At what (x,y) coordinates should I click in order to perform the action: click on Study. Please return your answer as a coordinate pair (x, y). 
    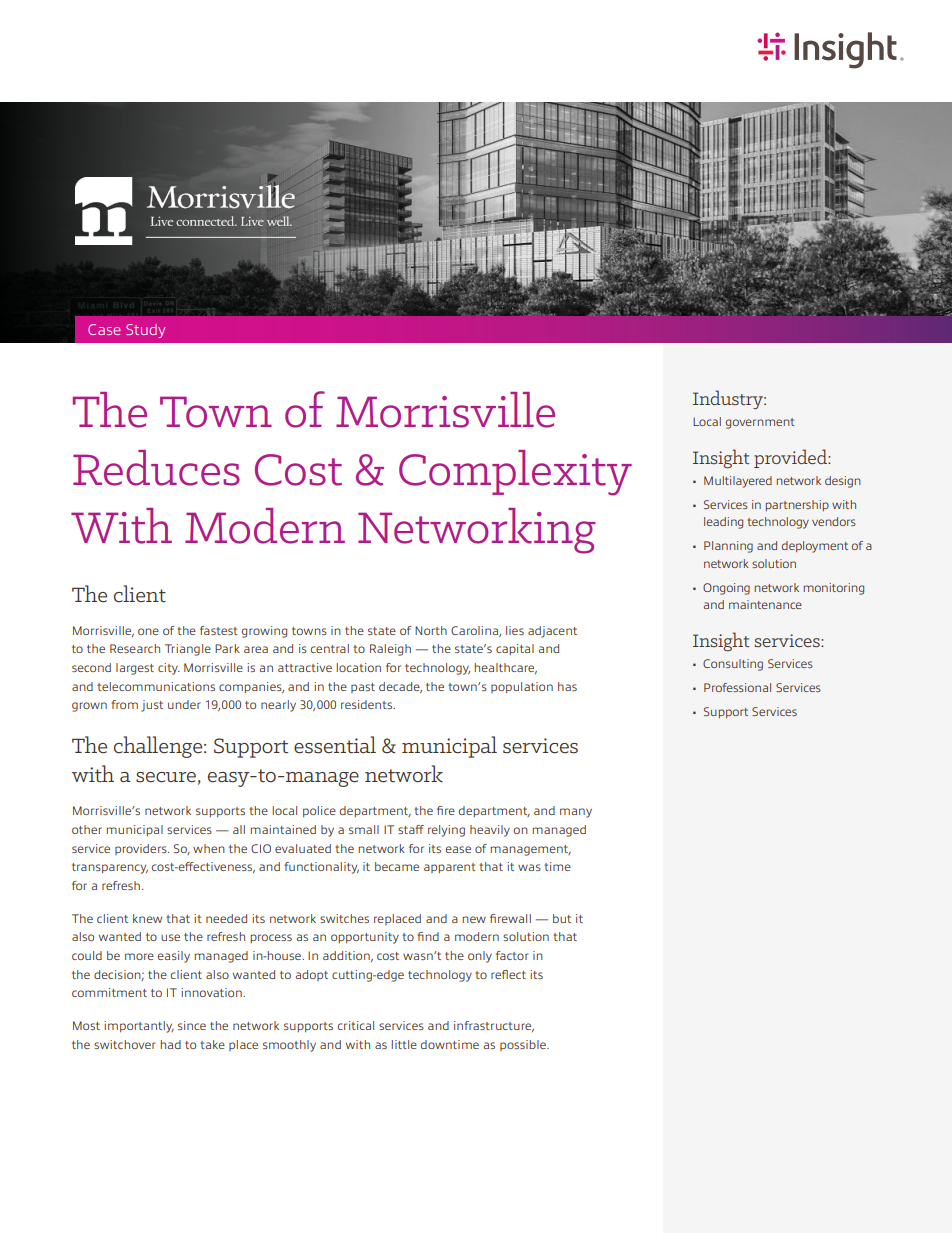
    Looking at the image, I should click on (145, 331).
